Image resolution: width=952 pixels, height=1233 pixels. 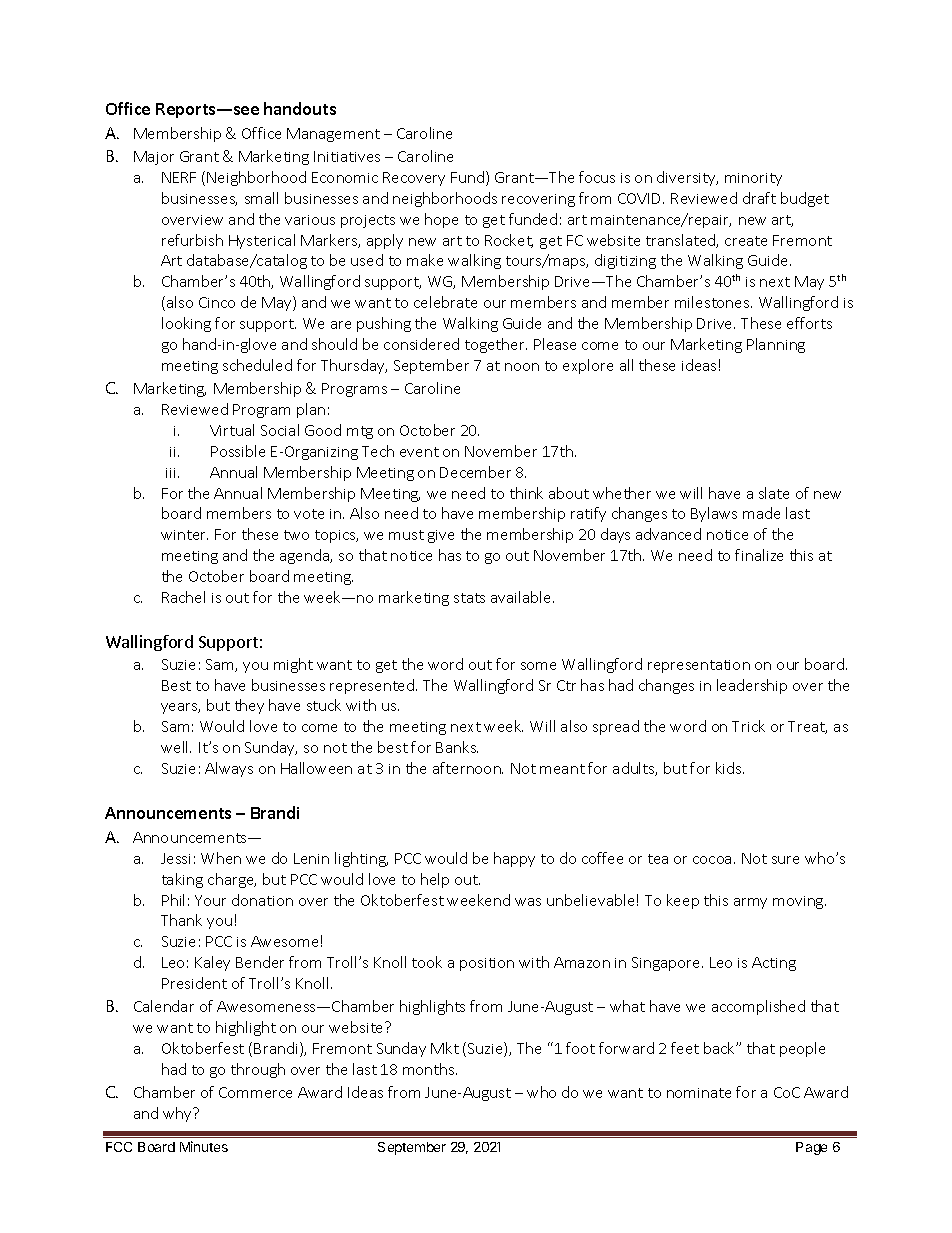 What do you see at coordinates (469, 598) in the screenshot?
I see `stats` at bounding box center [469, 598].
